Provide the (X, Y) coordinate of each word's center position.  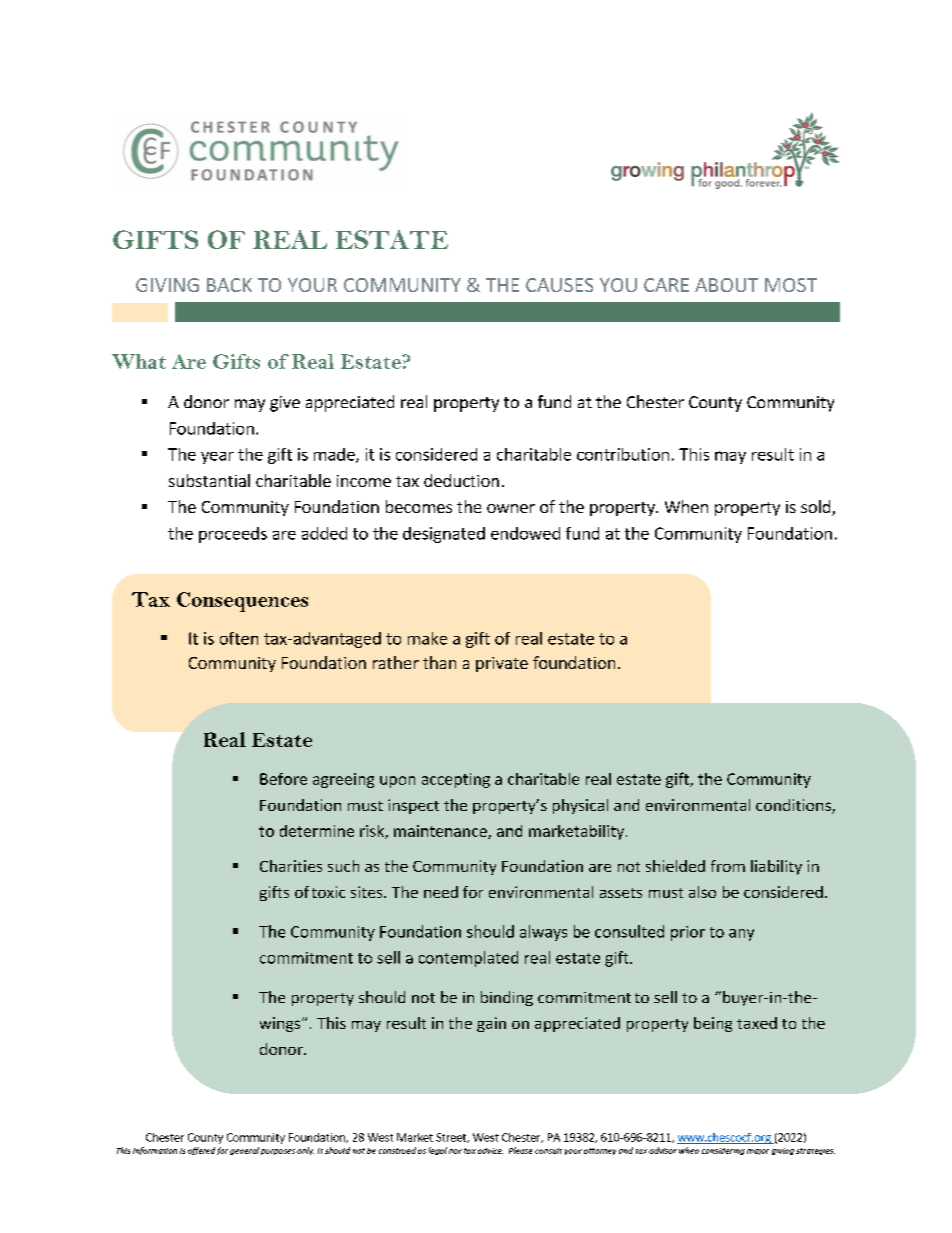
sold (817, 508)
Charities (291, 866)
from (728, 866)
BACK (229, 285)
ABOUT (726, 285)
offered (201, 1151)
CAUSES (559, 285)
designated (444, 535)
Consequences (242, 602)
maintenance (441, 832)
